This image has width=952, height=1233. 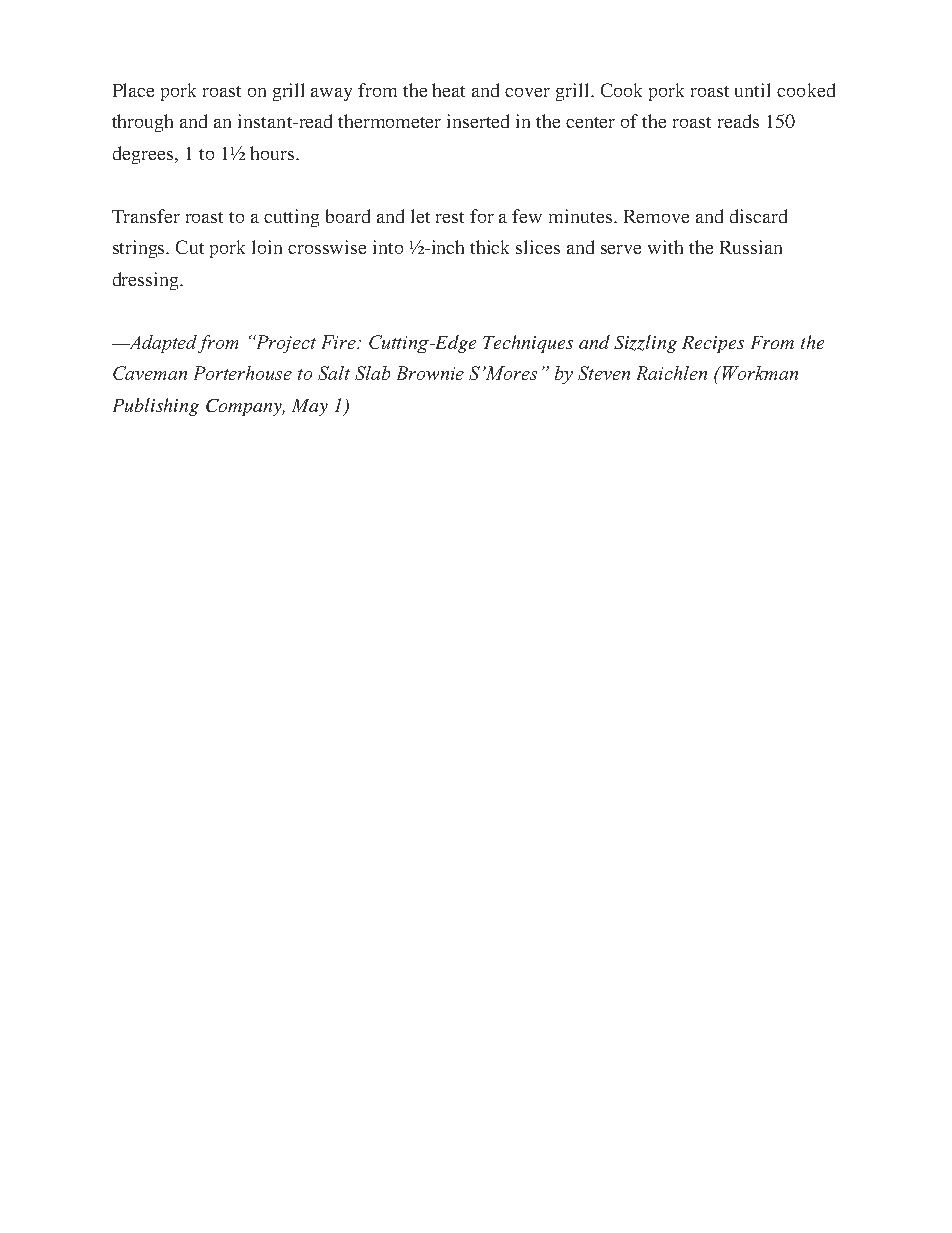 What do you see at coordinates (420, 216) in the image?
I see `let` at bounding box center [420, 216].
